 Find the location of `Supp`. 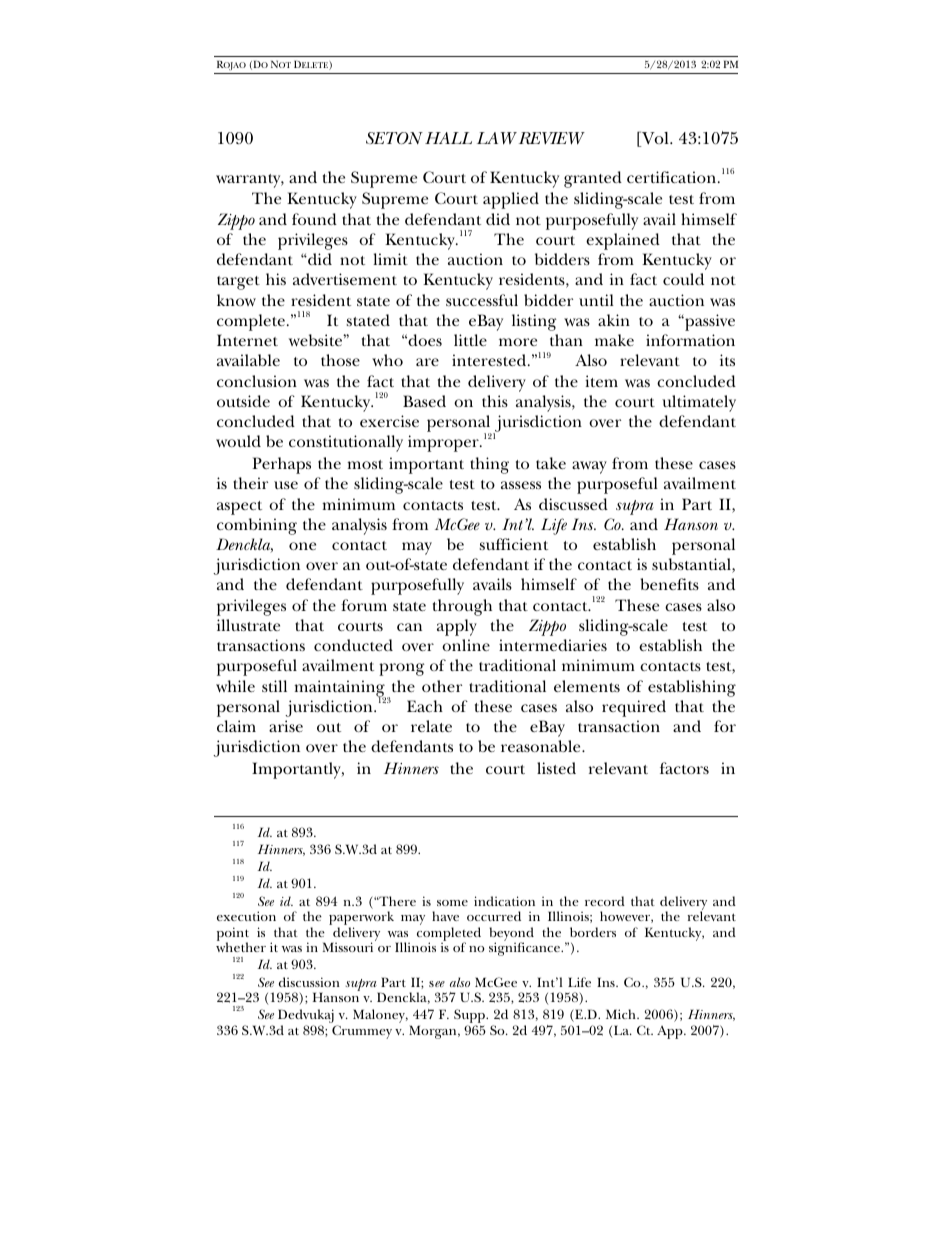

Supp is located at coordinates (471, 1017).
